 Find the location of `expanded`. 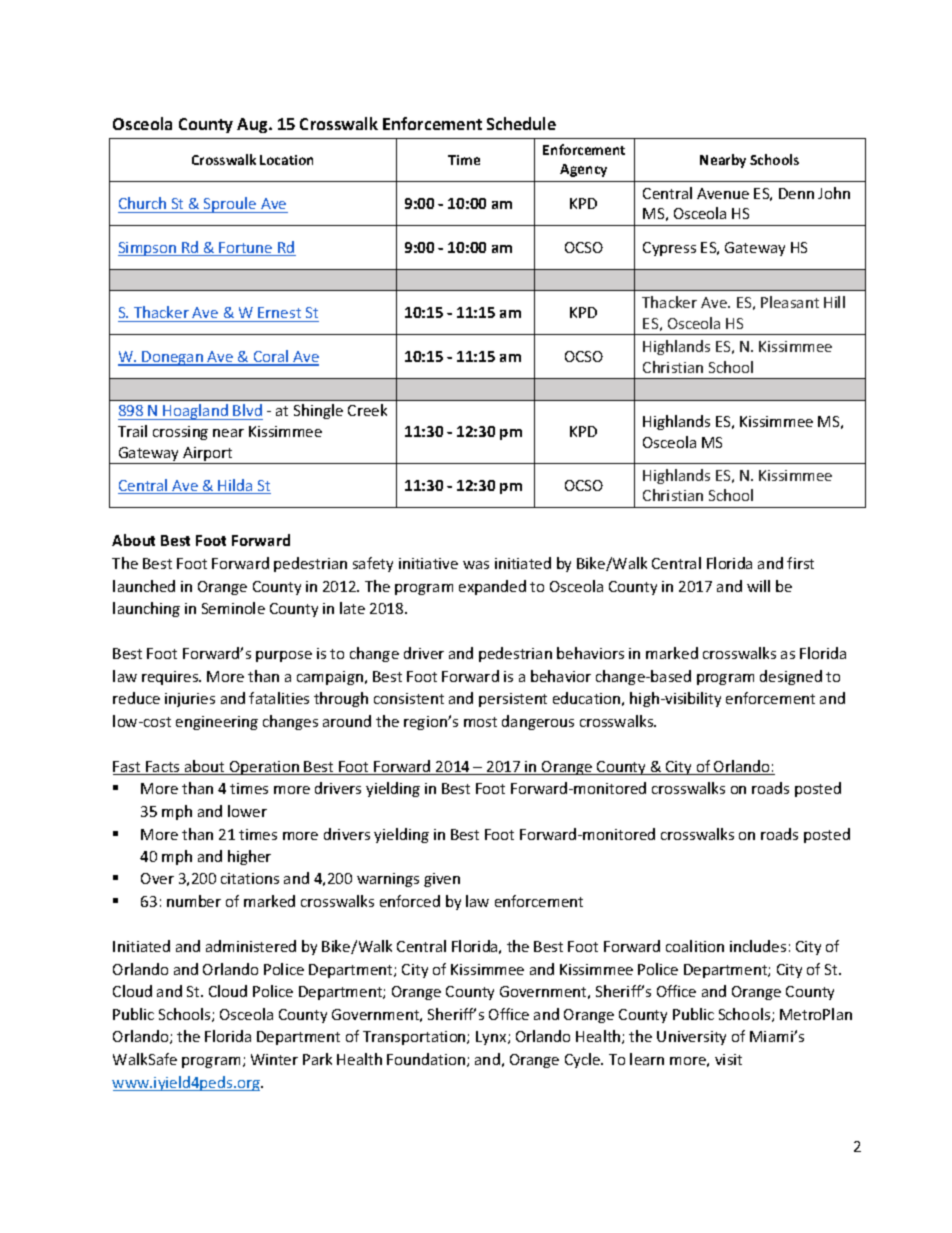

expanded is located at coordinates (492, 587).
